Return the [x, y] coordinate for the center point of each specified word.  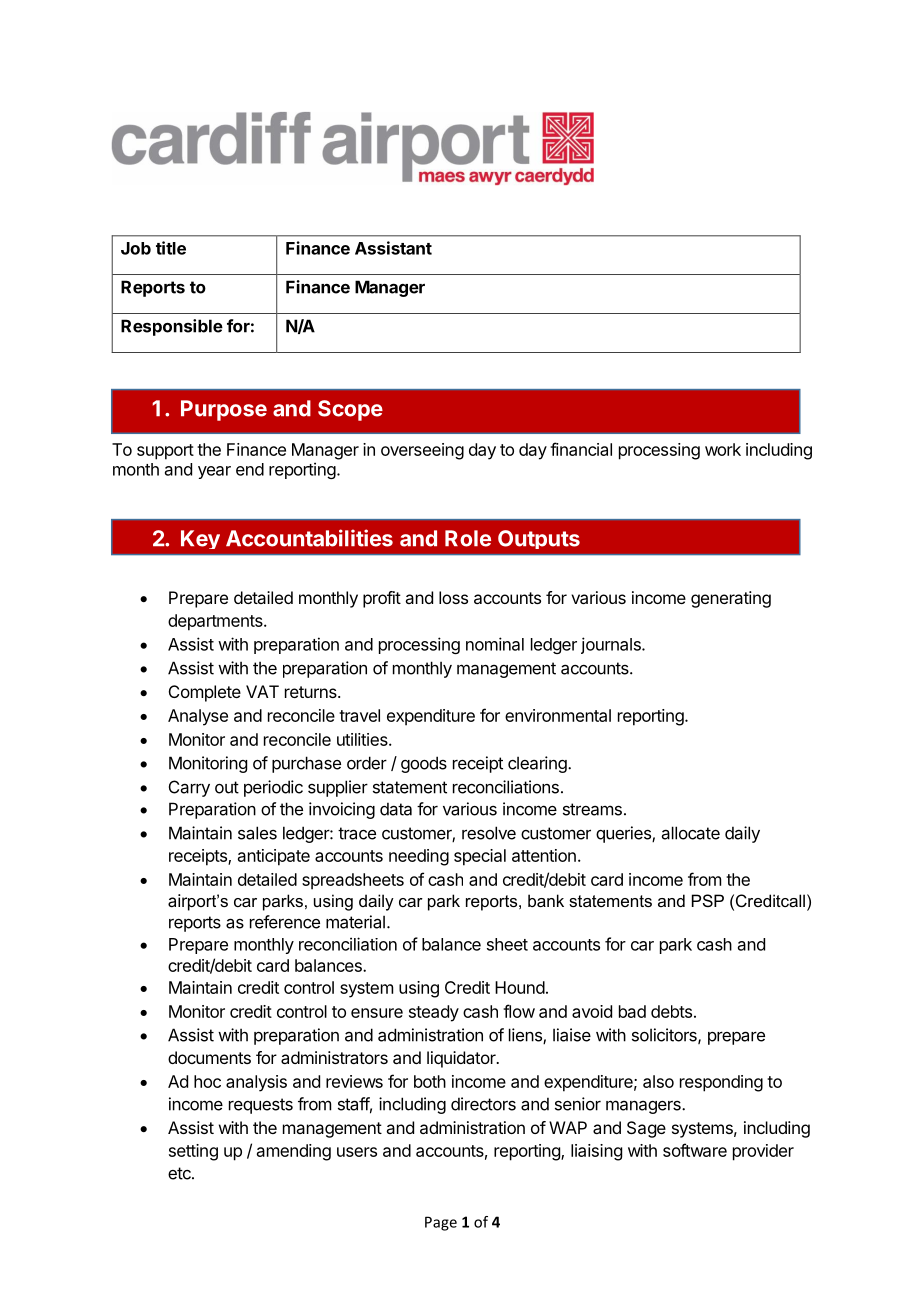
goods [424, 764]
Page [441, 1223]
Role [468, 538]
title [171, 248]
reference [285, 922]
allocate [691, 833]
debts [671, 1011]
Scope [350, 410]
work [723, 449]
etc [180, 1173]
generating [731, 599]
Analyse [198, 717]
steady [434, 1013]
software [695, 1150]
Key [200, 539]
